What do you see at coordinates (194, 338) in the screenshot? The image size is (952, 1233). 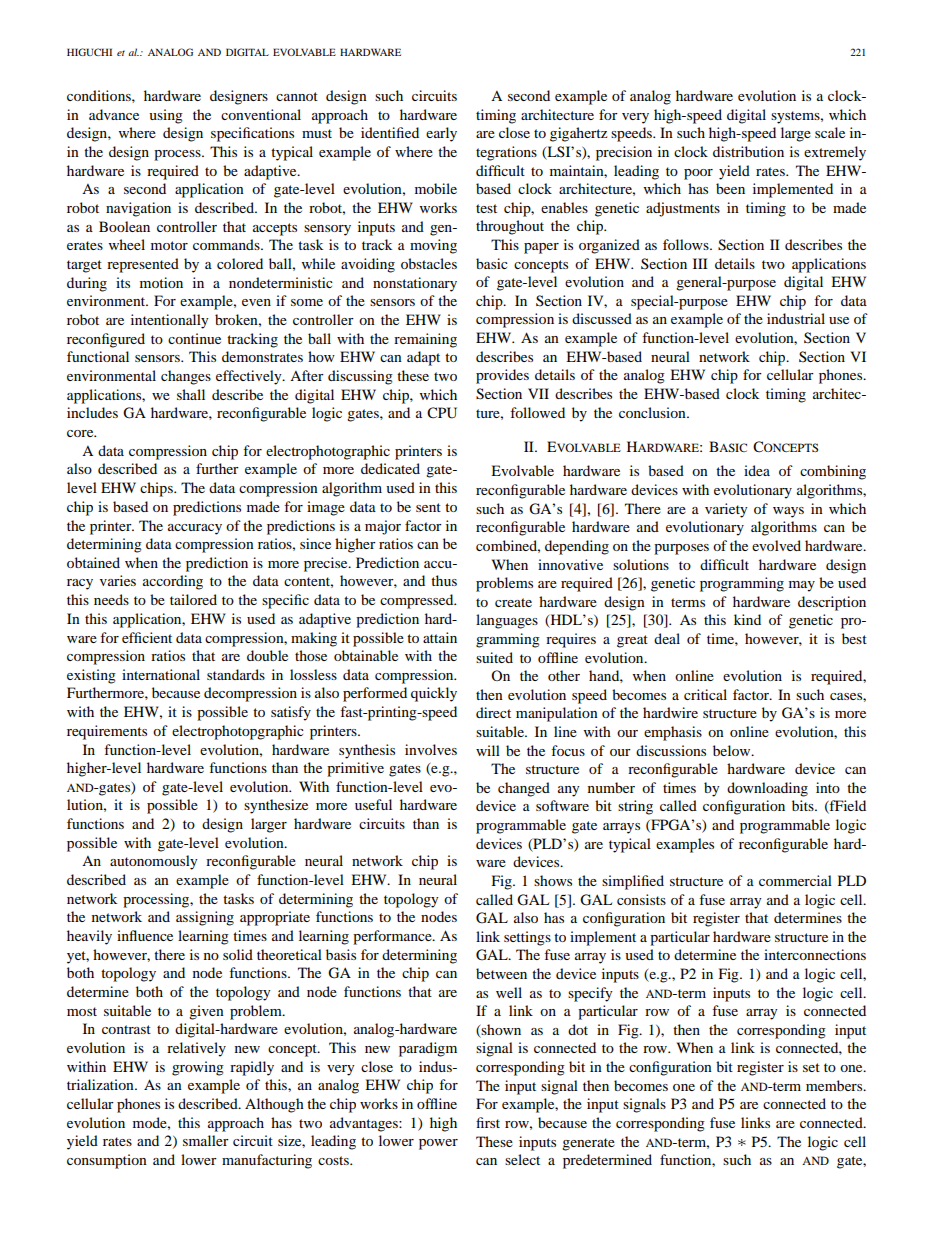 I see `continue` at bounding box center [194, 338].
